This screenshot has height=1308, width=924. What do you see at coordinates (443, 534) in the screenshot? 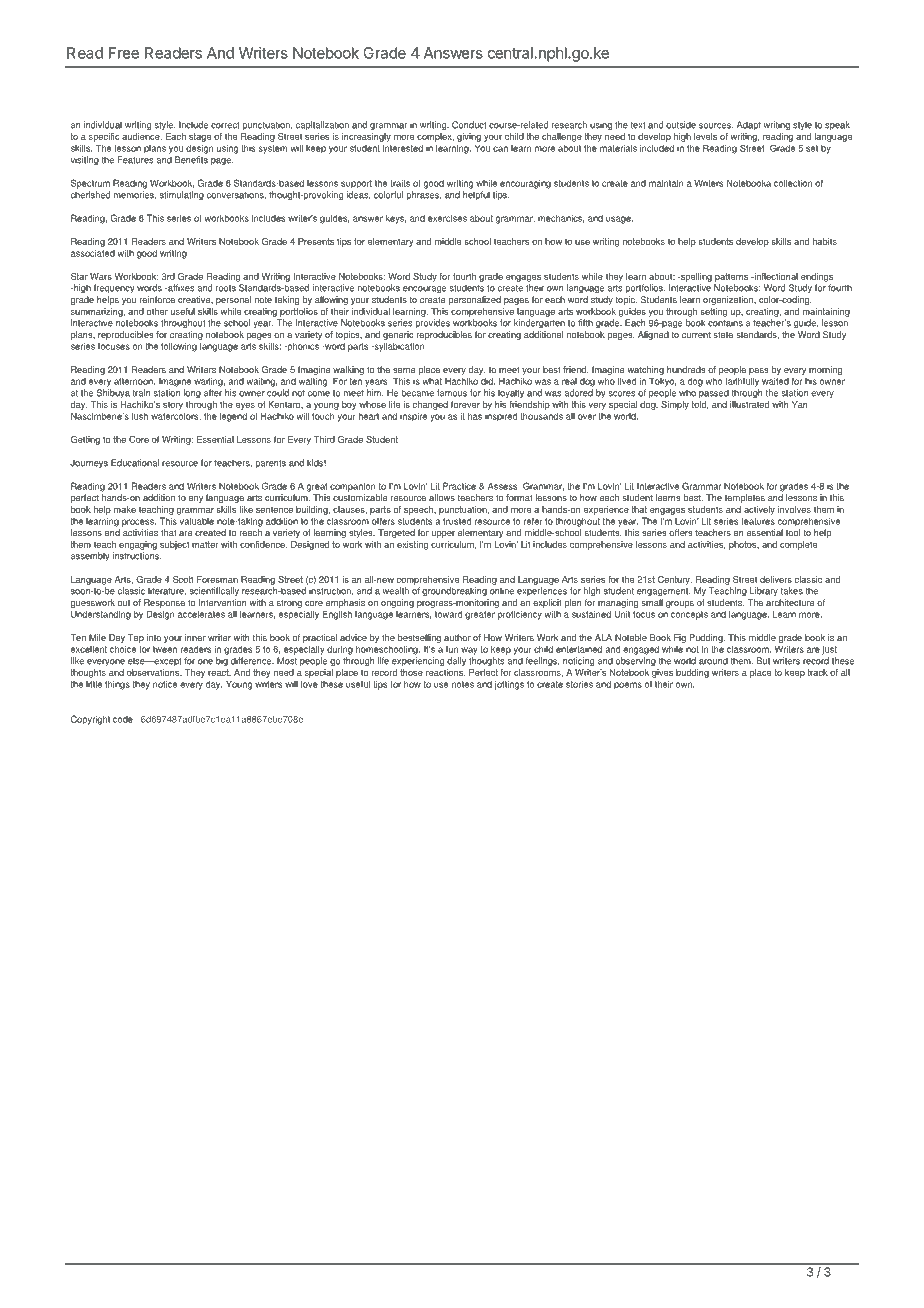
I see `upper` at bounding box center [443, 534].
